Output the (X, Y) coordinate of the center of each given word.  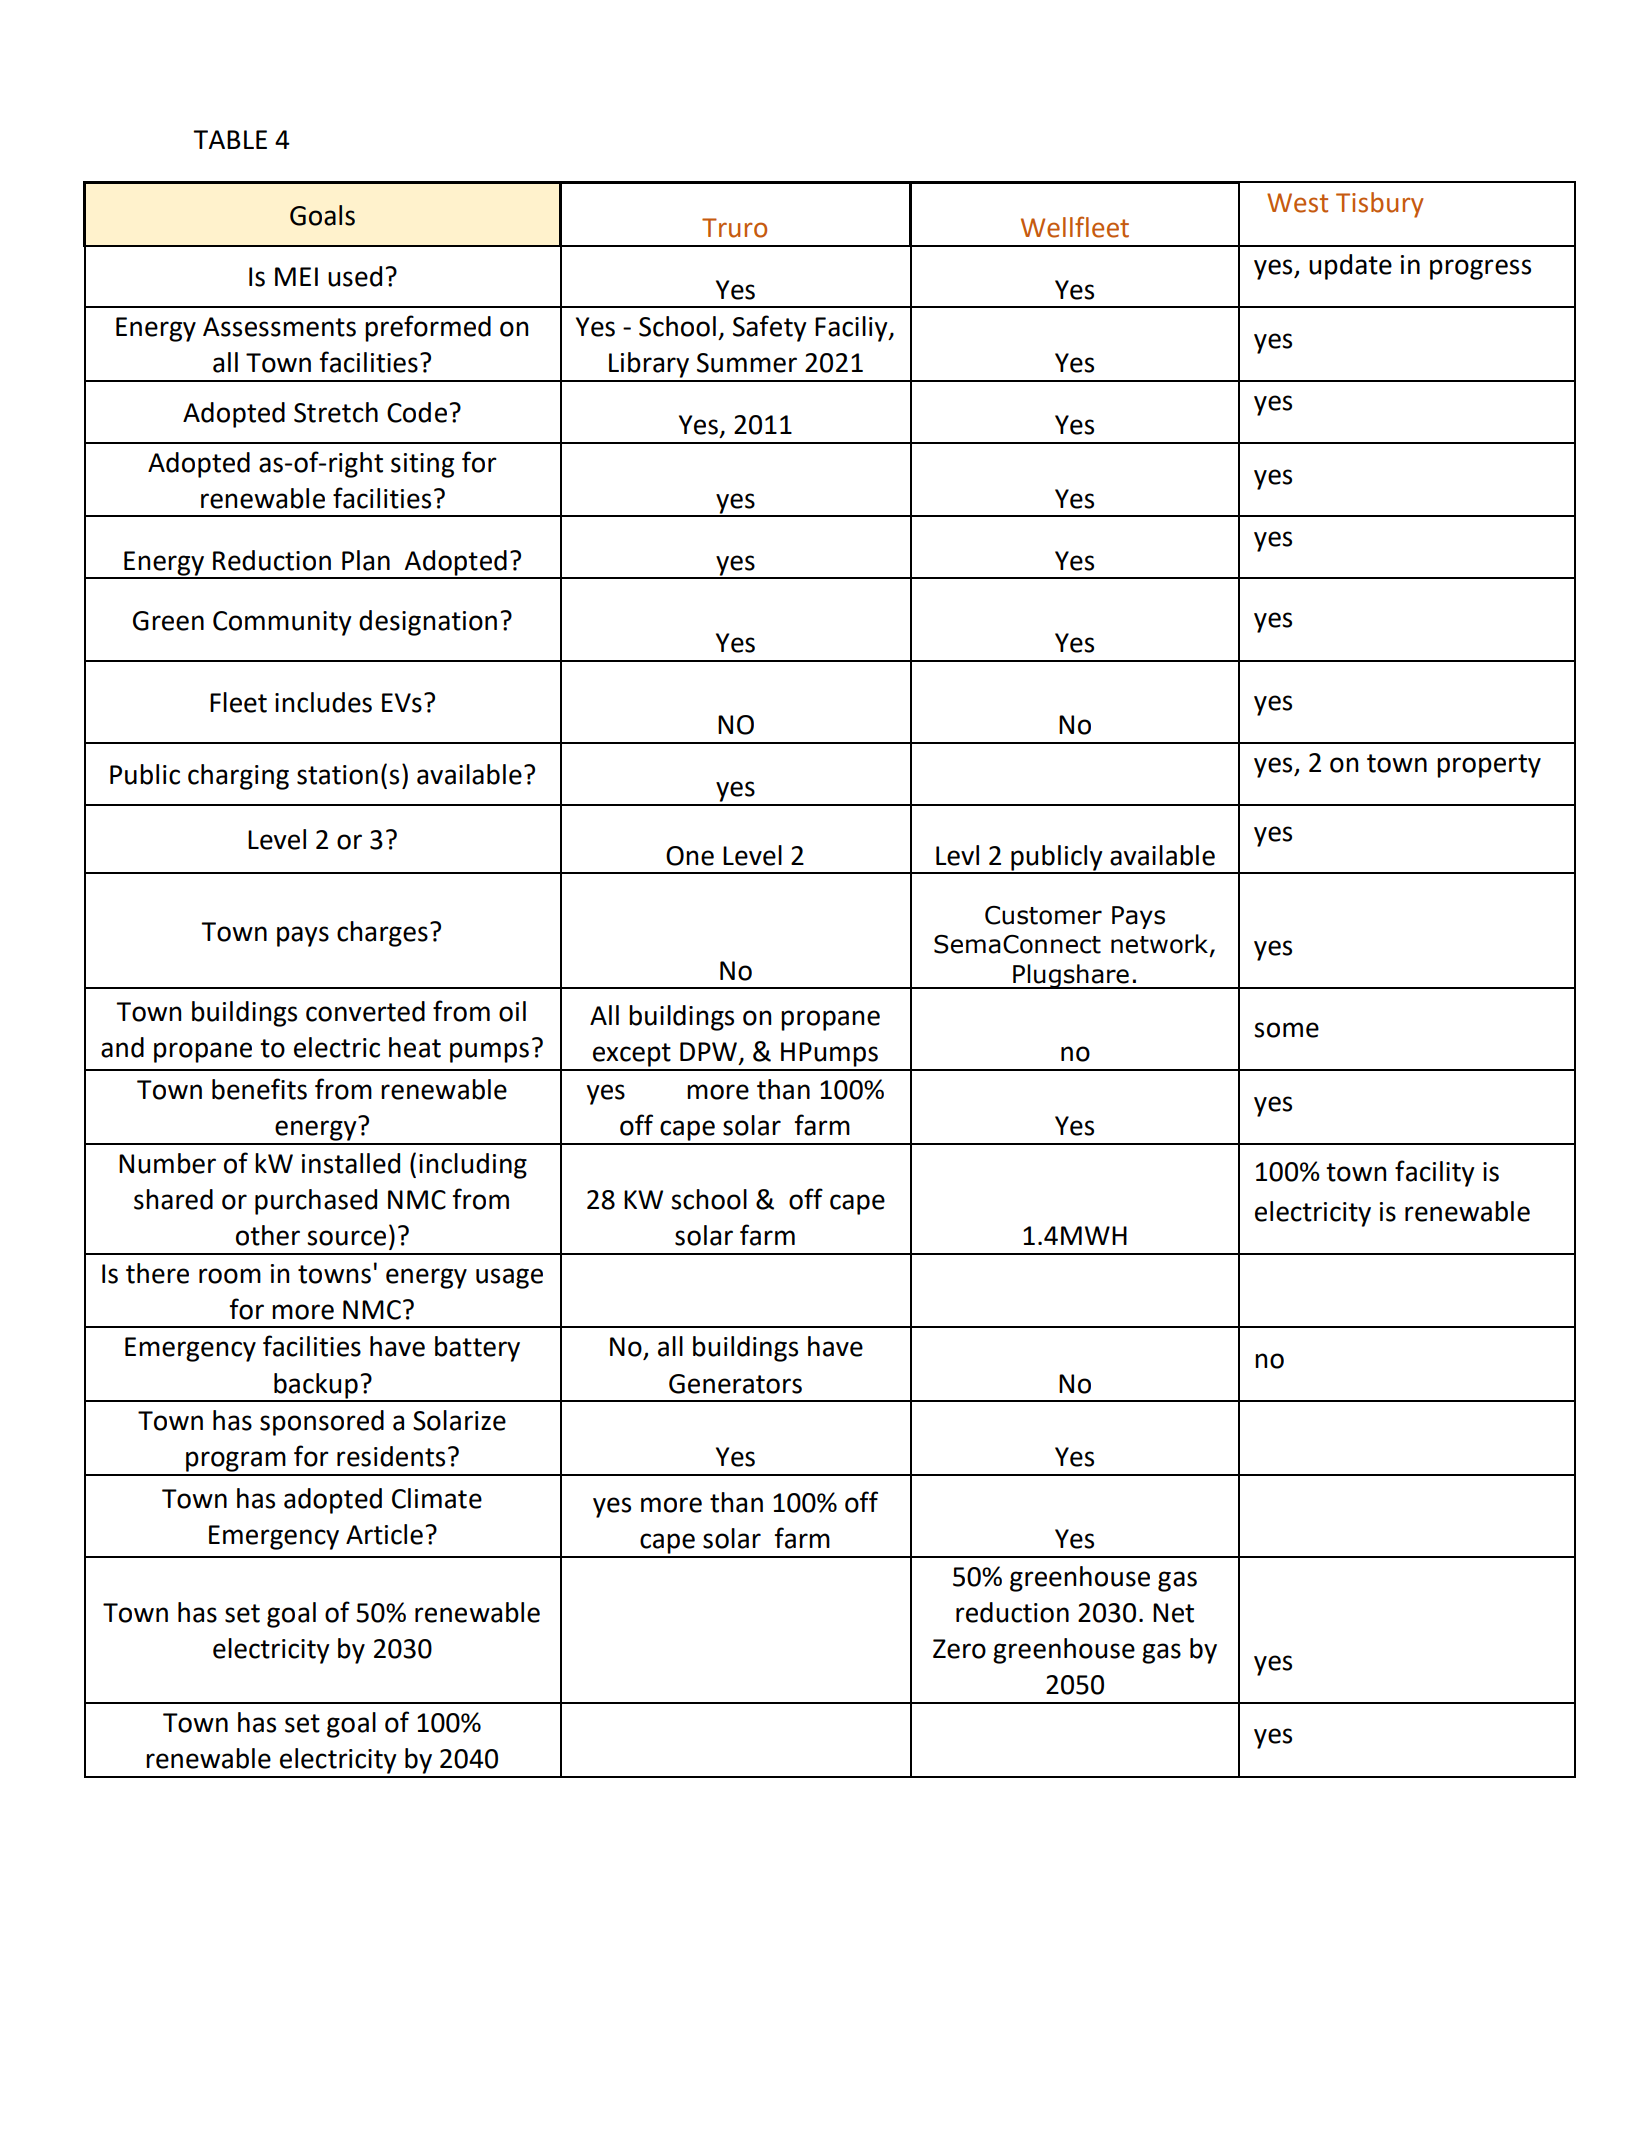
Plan (366, 560)
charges (382, 934)
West (1297, 203)
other (268, 1235)
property (1489, 766)
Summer (747, 363)
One (690, 856)
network (1159, 944)
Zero (959, 1649)
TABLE (230, 139)
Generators (735, 1384)
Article (384, 1534)
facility (1435, 1173)
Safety (770, 328)
